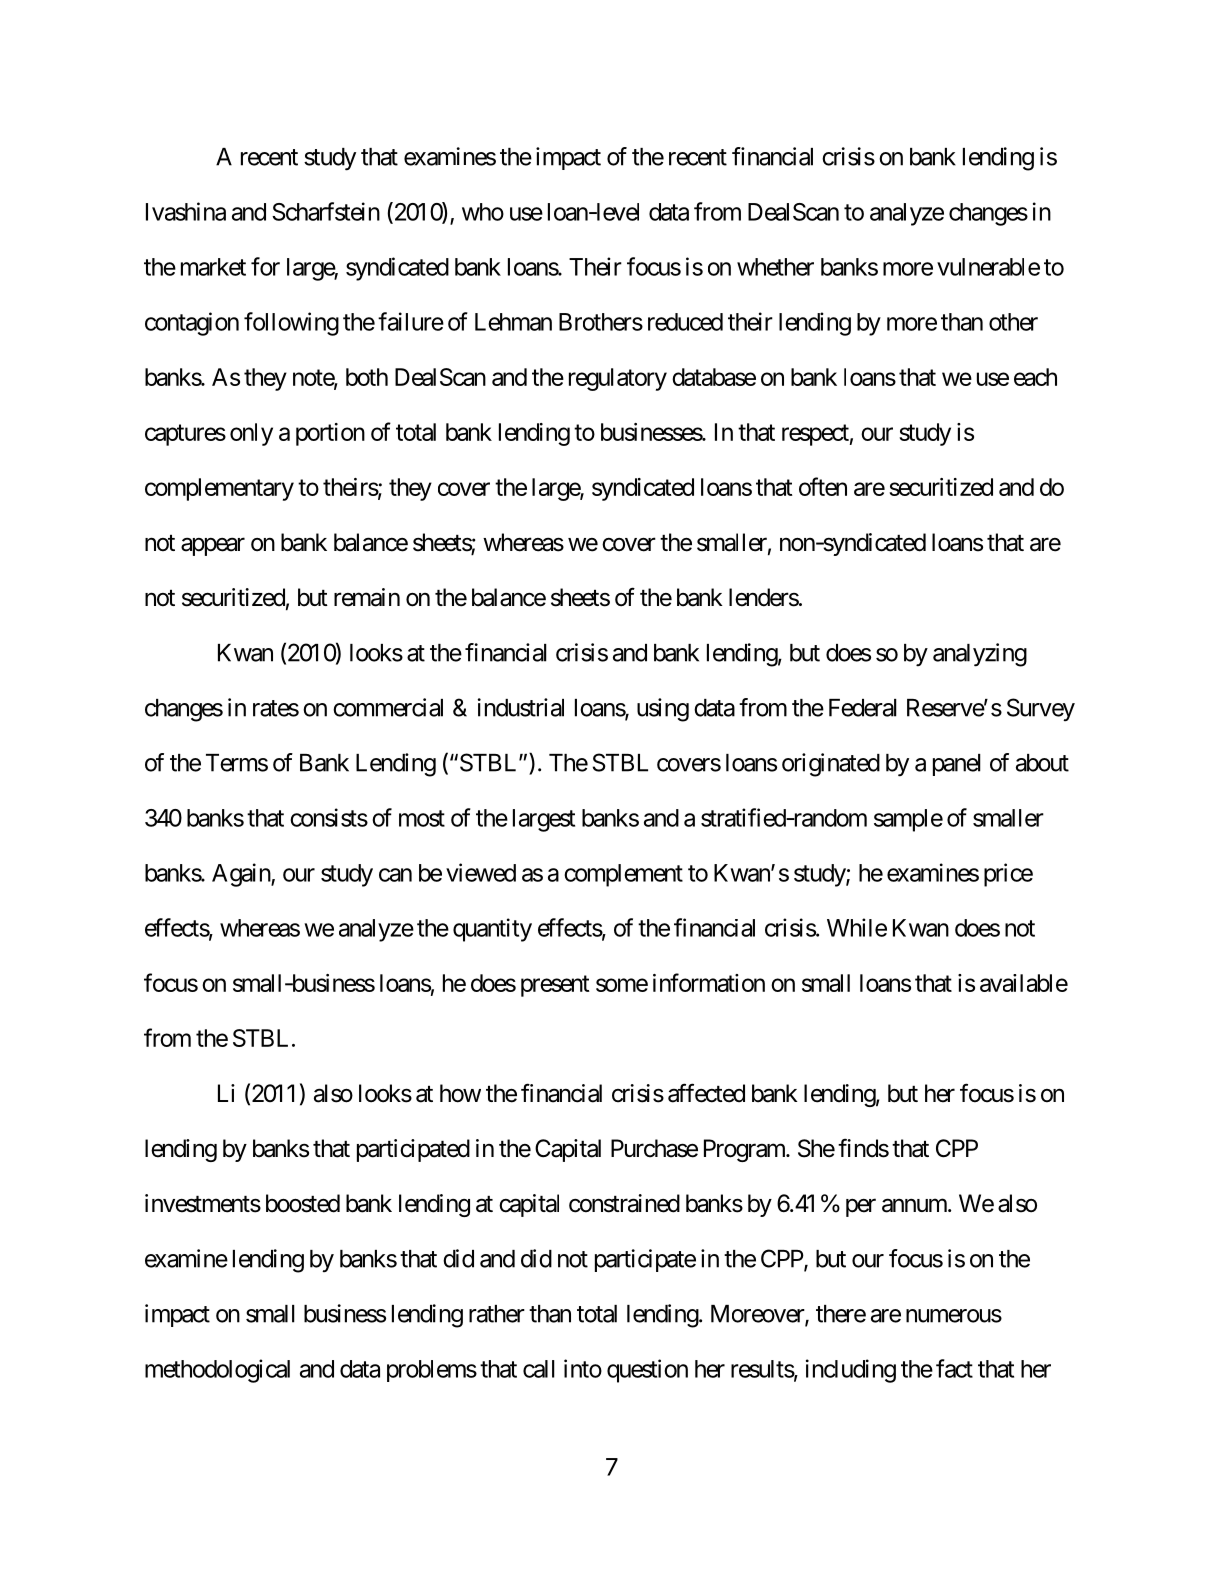 The width and height of the screenshot is (1222, 1581). Describe the element at coordinates (583, 1368) in the screenshot. I see `into` at that location.
